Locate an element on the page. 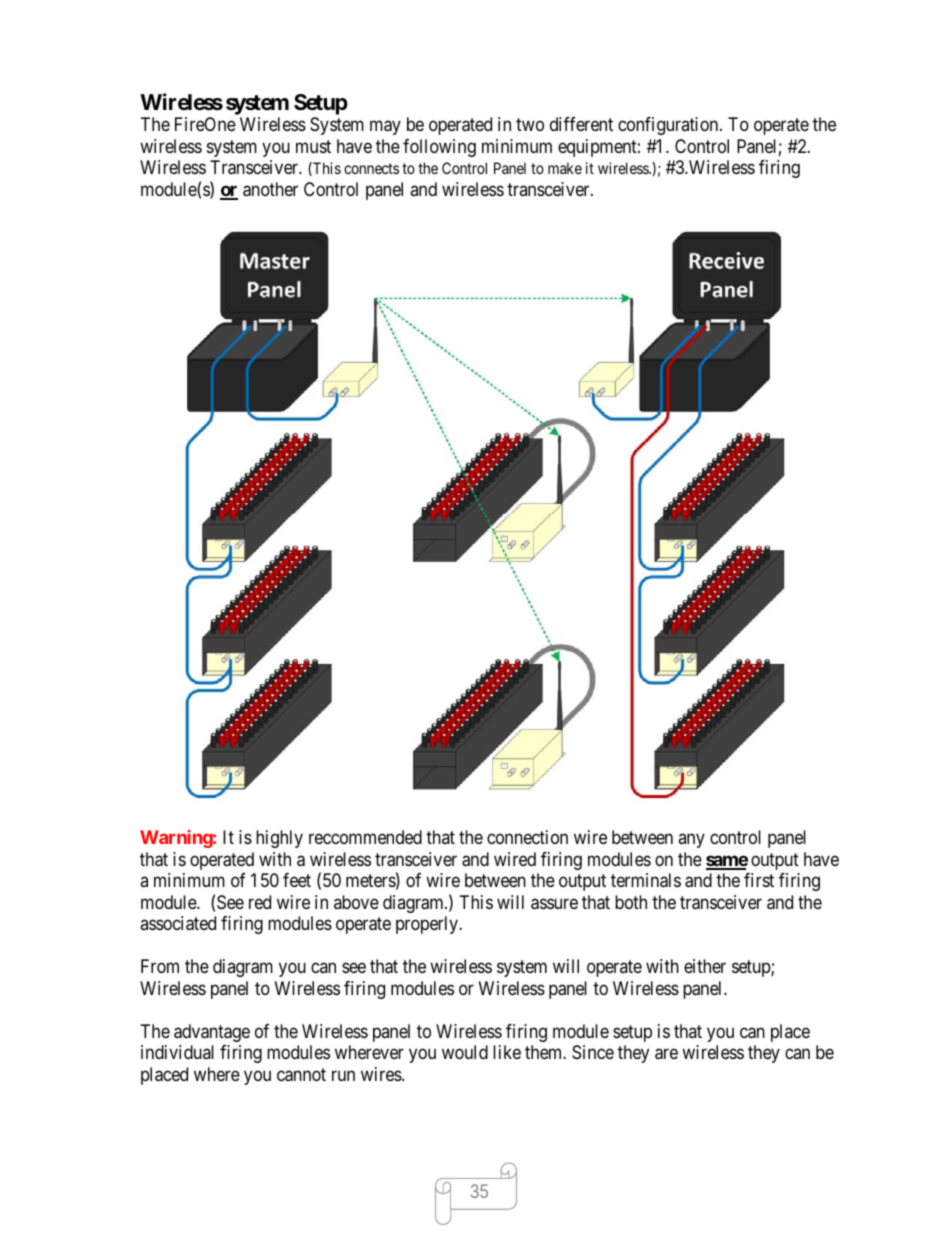 This image has height=1233, width=952. must is located at coordinates (313, 146).
